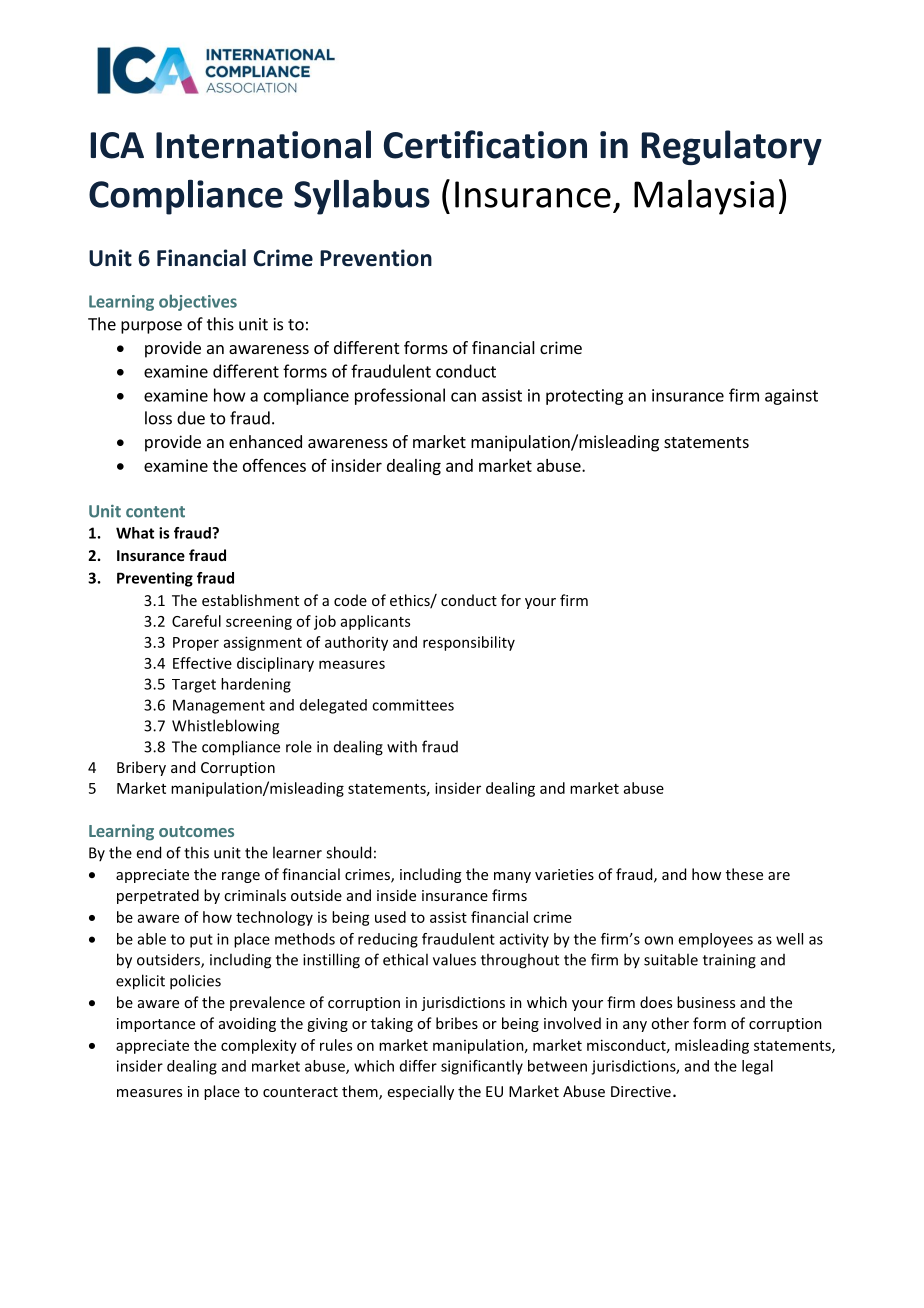 The image size is (924, 1308). What do you see at coordinates (469, 643) in the screenshot?
I see `responsibility` at bounding box center [469, 643].
